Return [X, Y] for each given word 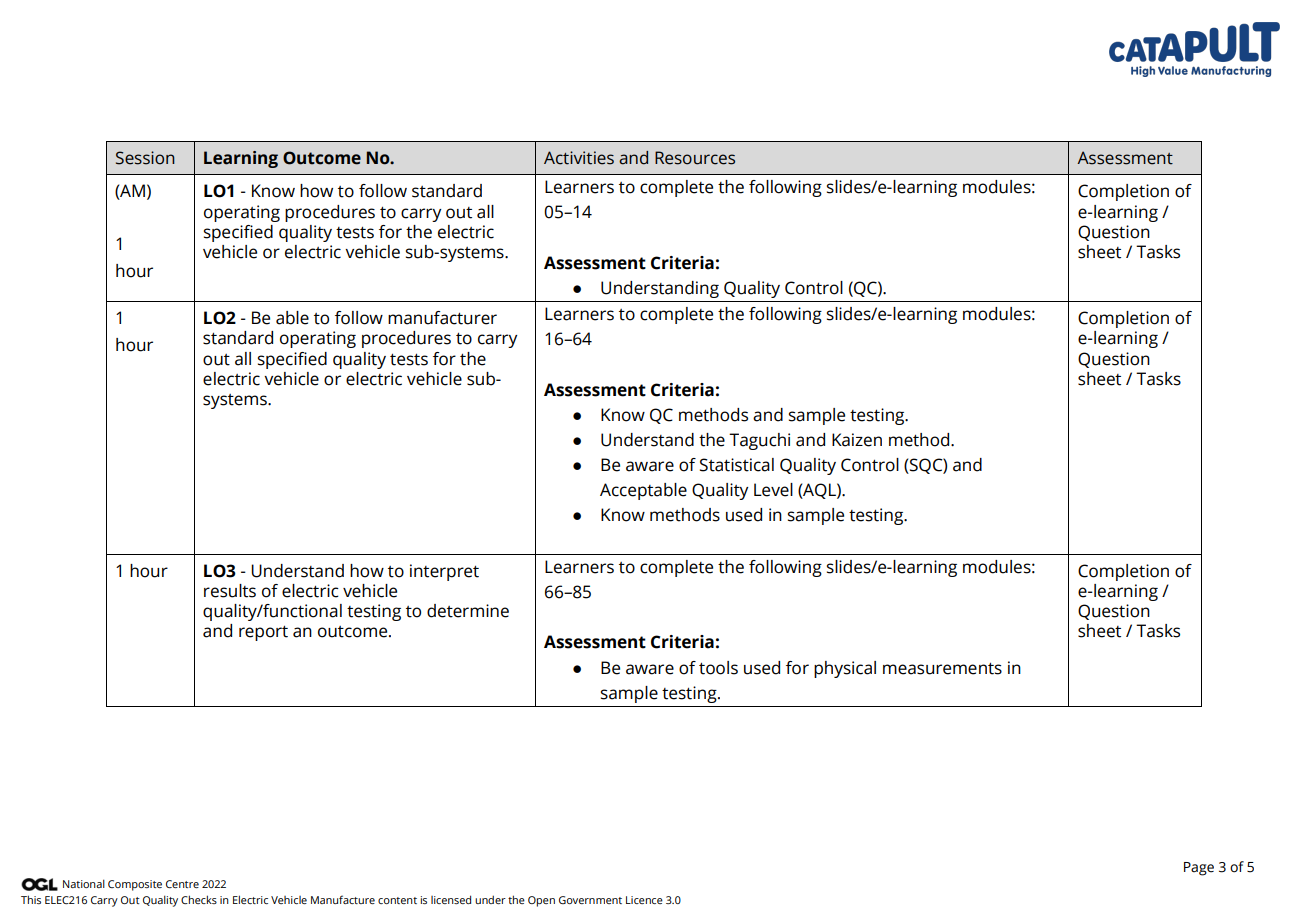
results [230, 591]
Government [590, 900]
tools [718, 668]
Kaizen [857, 440]
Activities [579, 158]
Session [145, 158]
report [263, 633]
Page [1199, 869]
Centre [182, 884]
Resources [695, 158]
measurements [942, 668]
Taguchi [759, 441]
